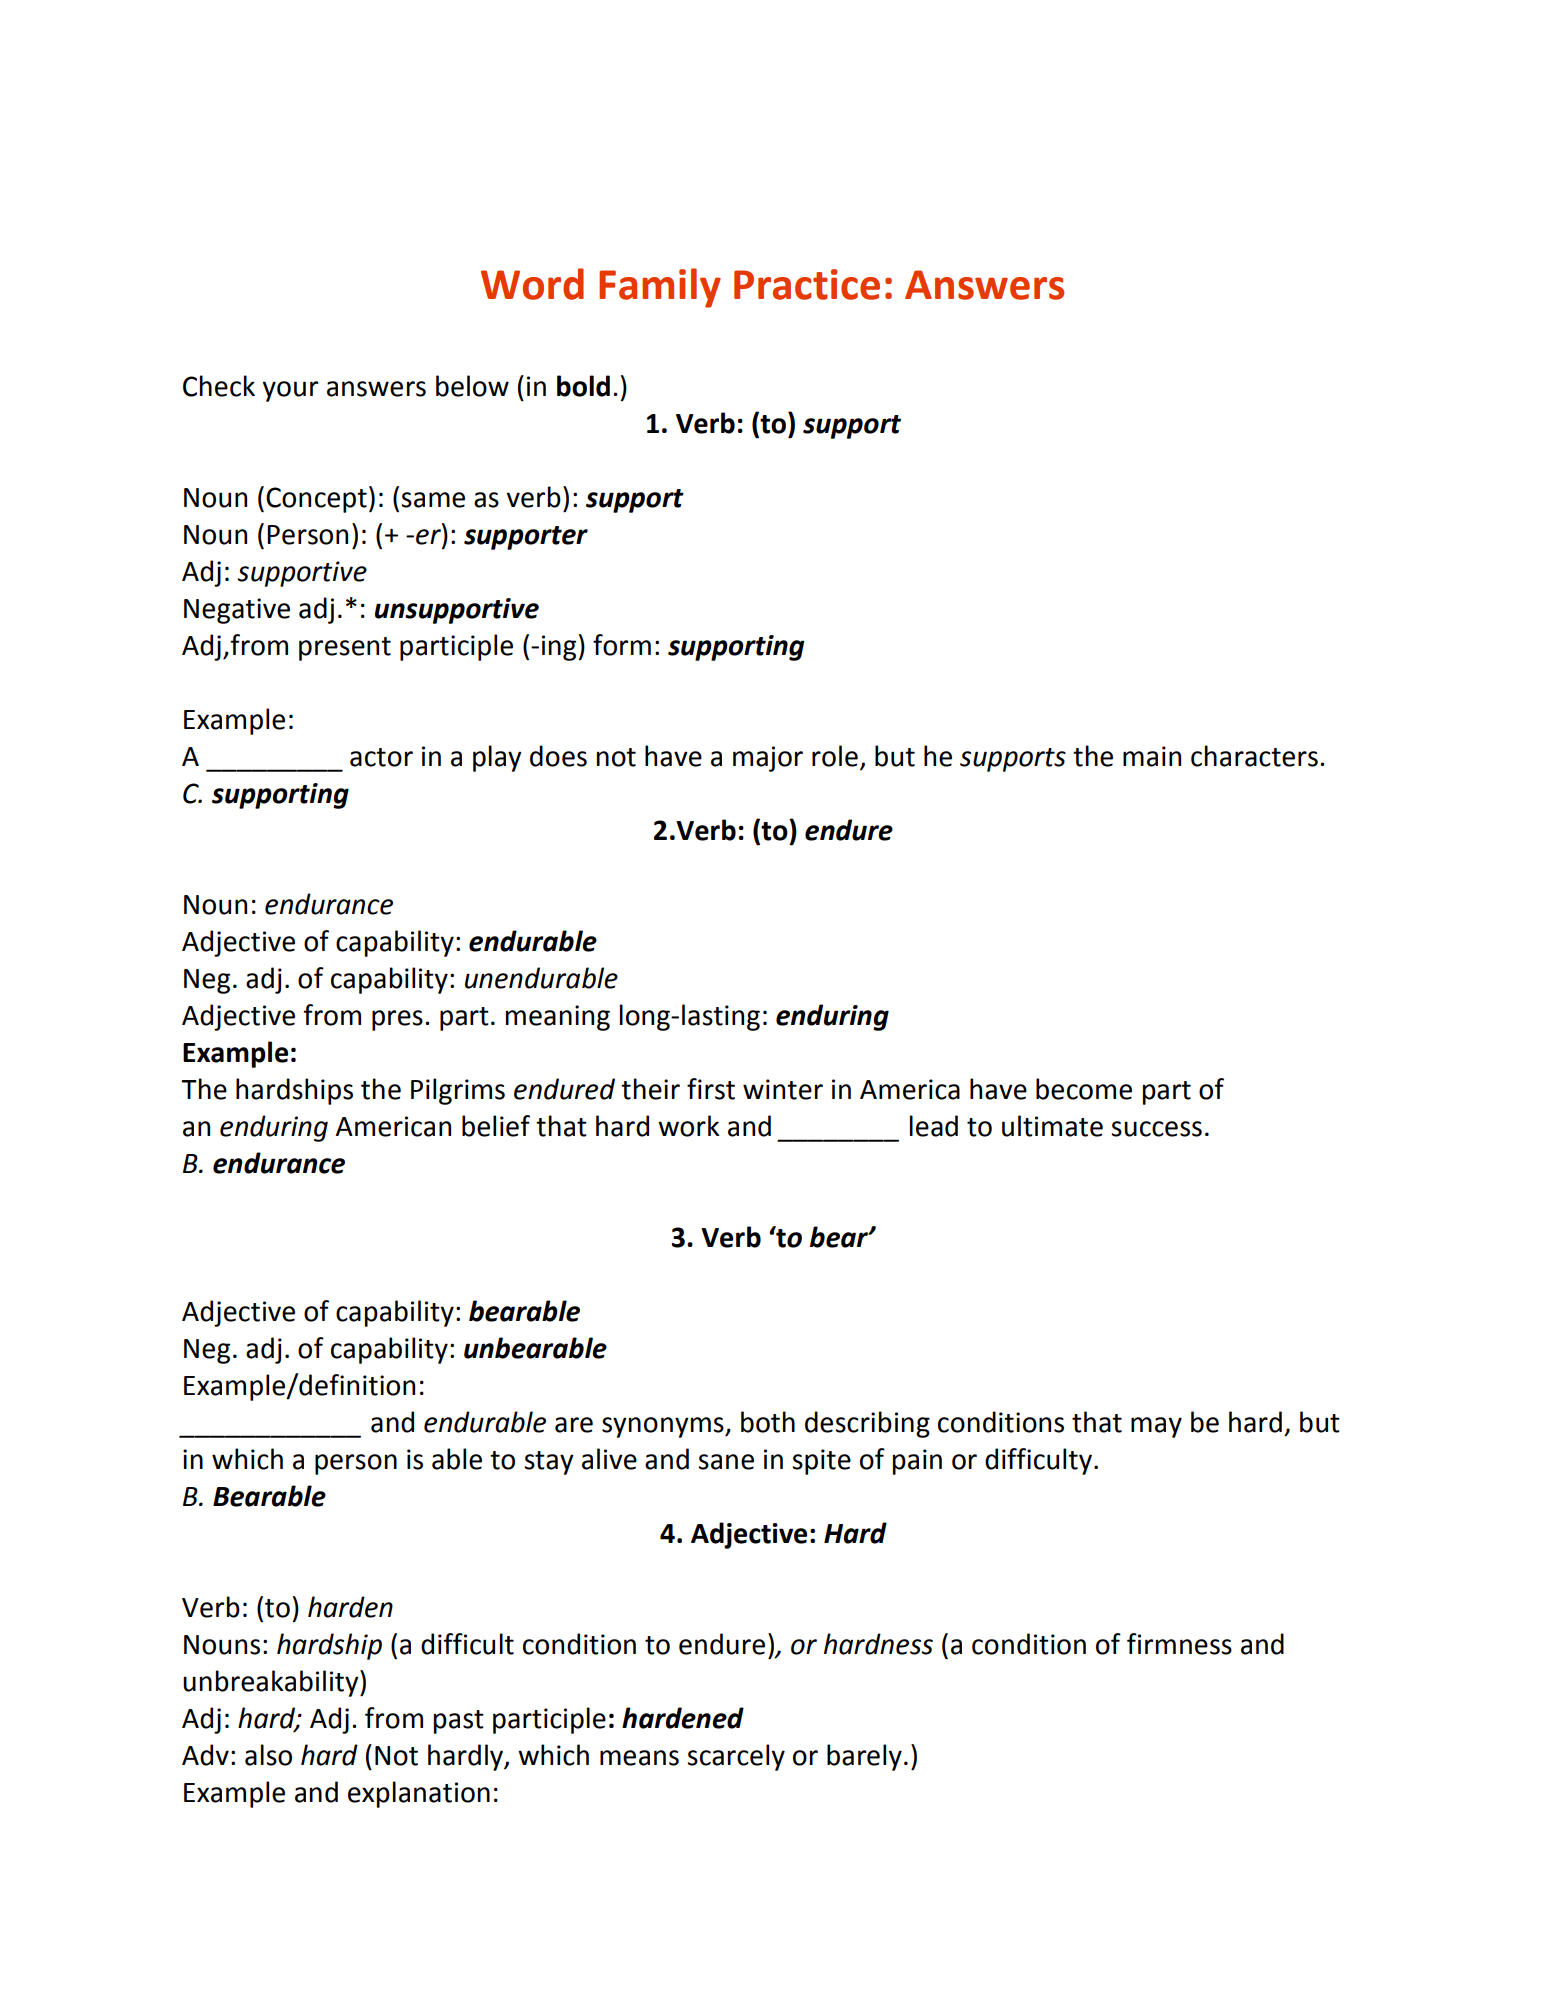 This document has width=1546, height=2001. I want to click on major, so click(768, 759).
